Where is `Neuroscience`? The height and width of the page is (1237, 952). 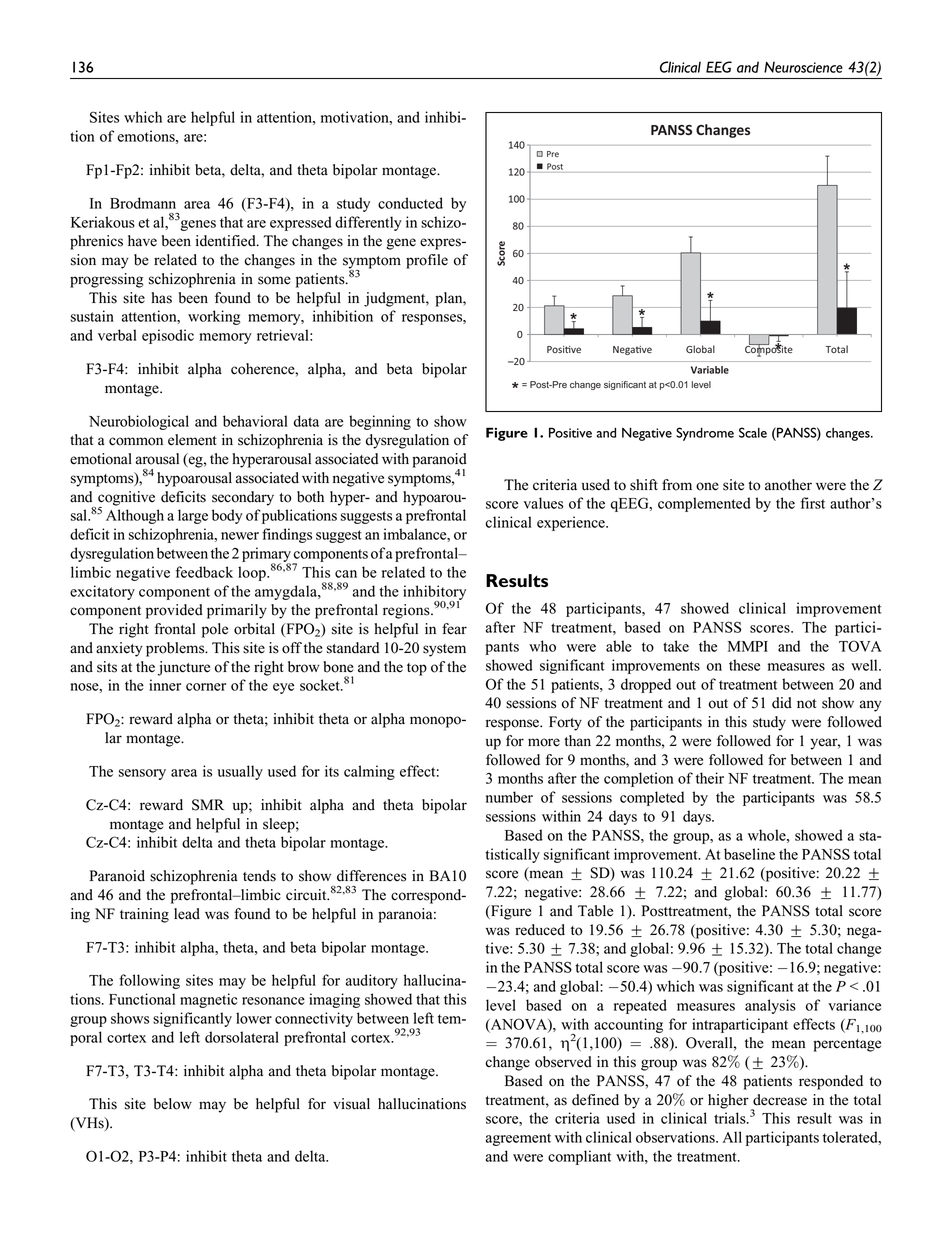
Neuroscience is located at coordinates (803, 67).
